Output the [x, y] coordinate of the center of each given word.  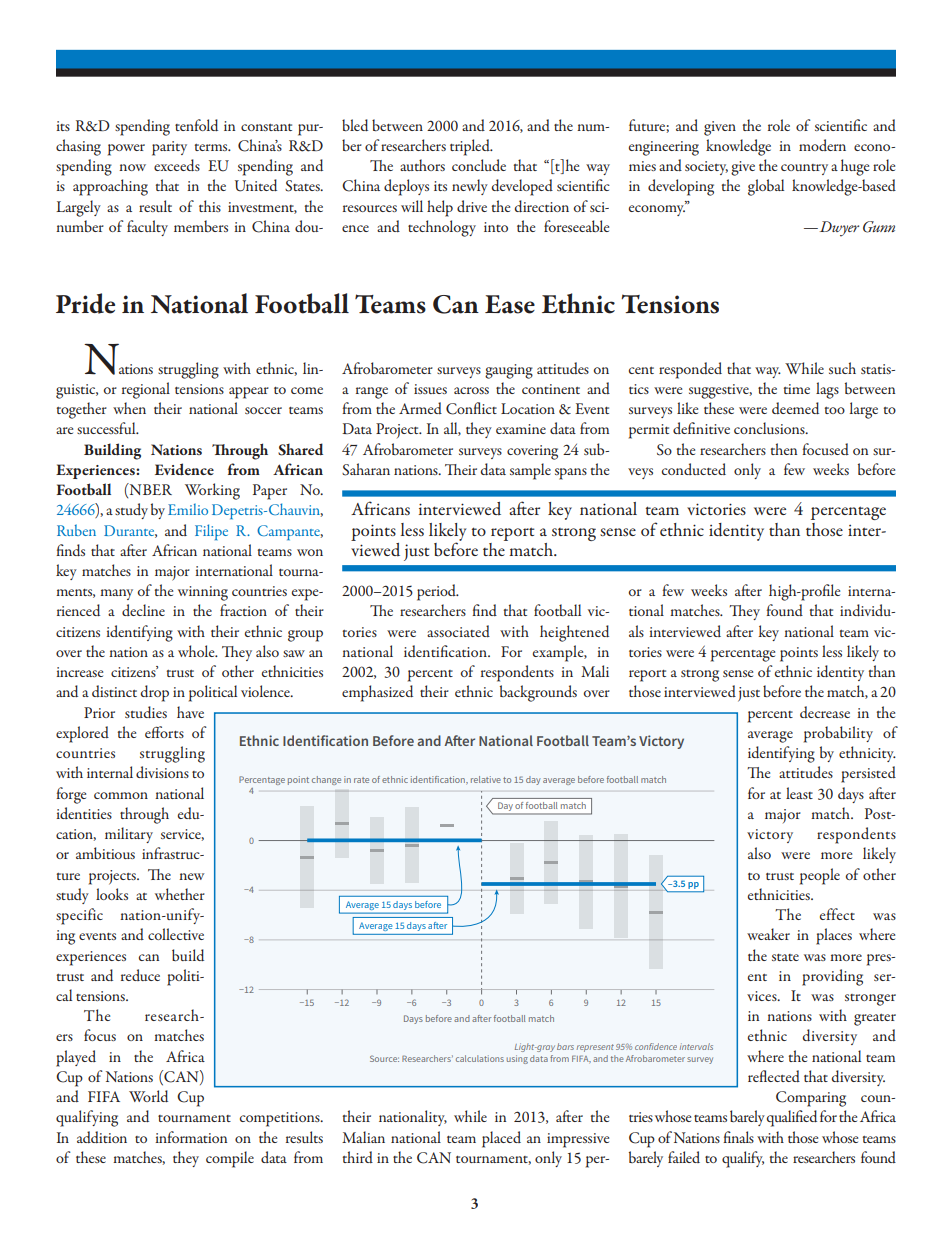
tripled [471, 147]
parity [169, 148]
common [121, 795]
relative [486, 779]
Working [212, 491]
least [799, 793]
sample [530, 471]
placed [501, 1139]
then [784, 449]
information [191, 1137]
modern [822, 145]
